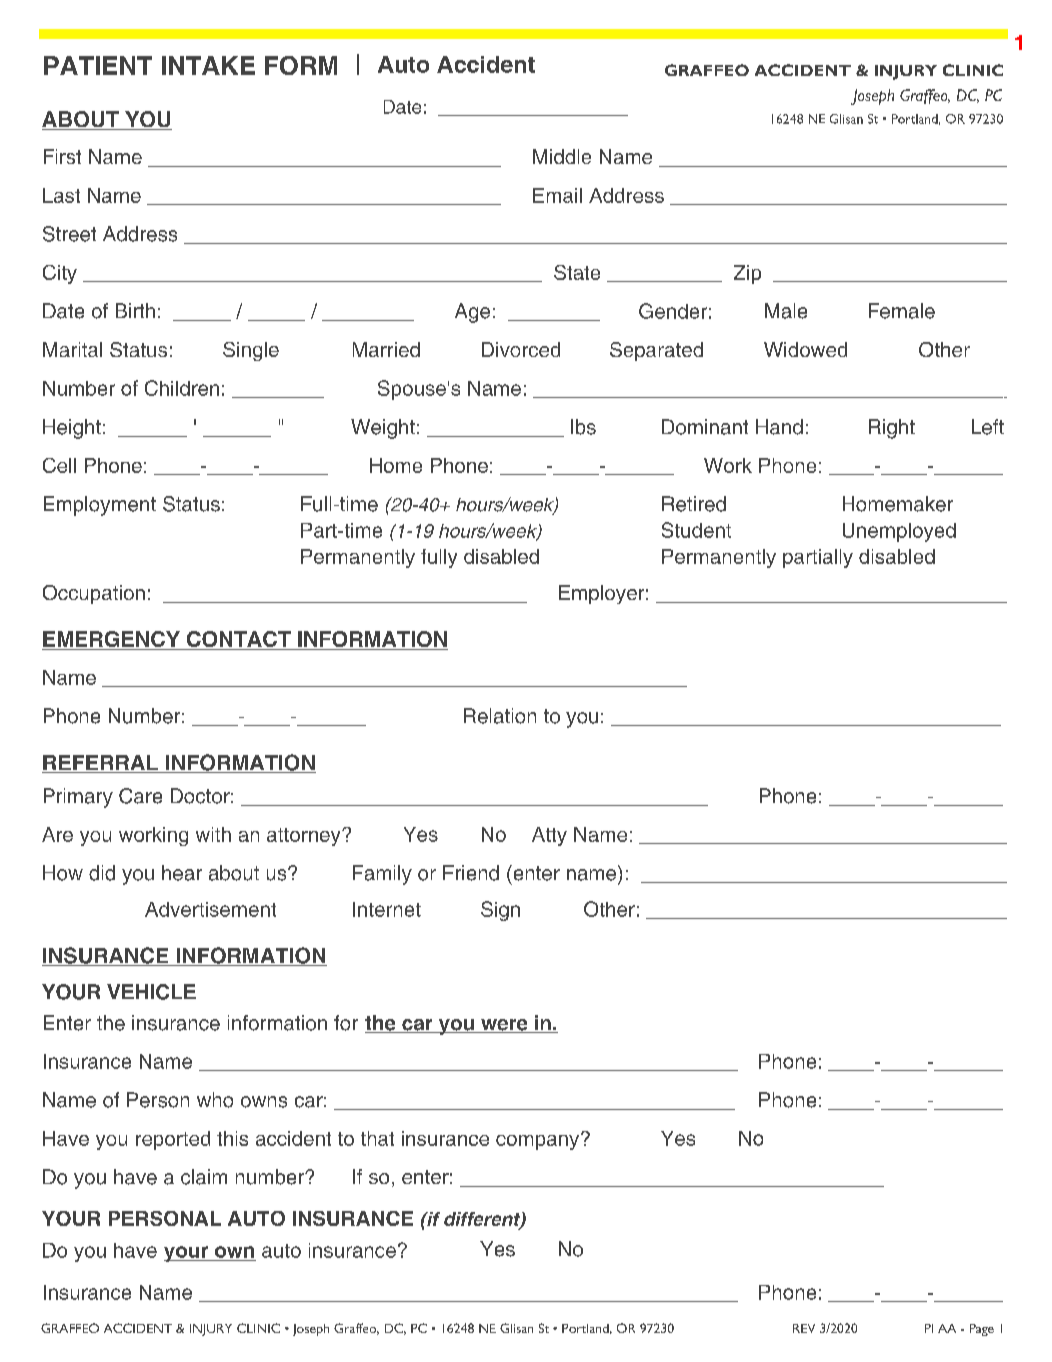 The height and width of the image is (1362, 1052). What do you see at coordinates (208, 65) in the image?
I see `INTAKE` at bounding box center [208, 65].
